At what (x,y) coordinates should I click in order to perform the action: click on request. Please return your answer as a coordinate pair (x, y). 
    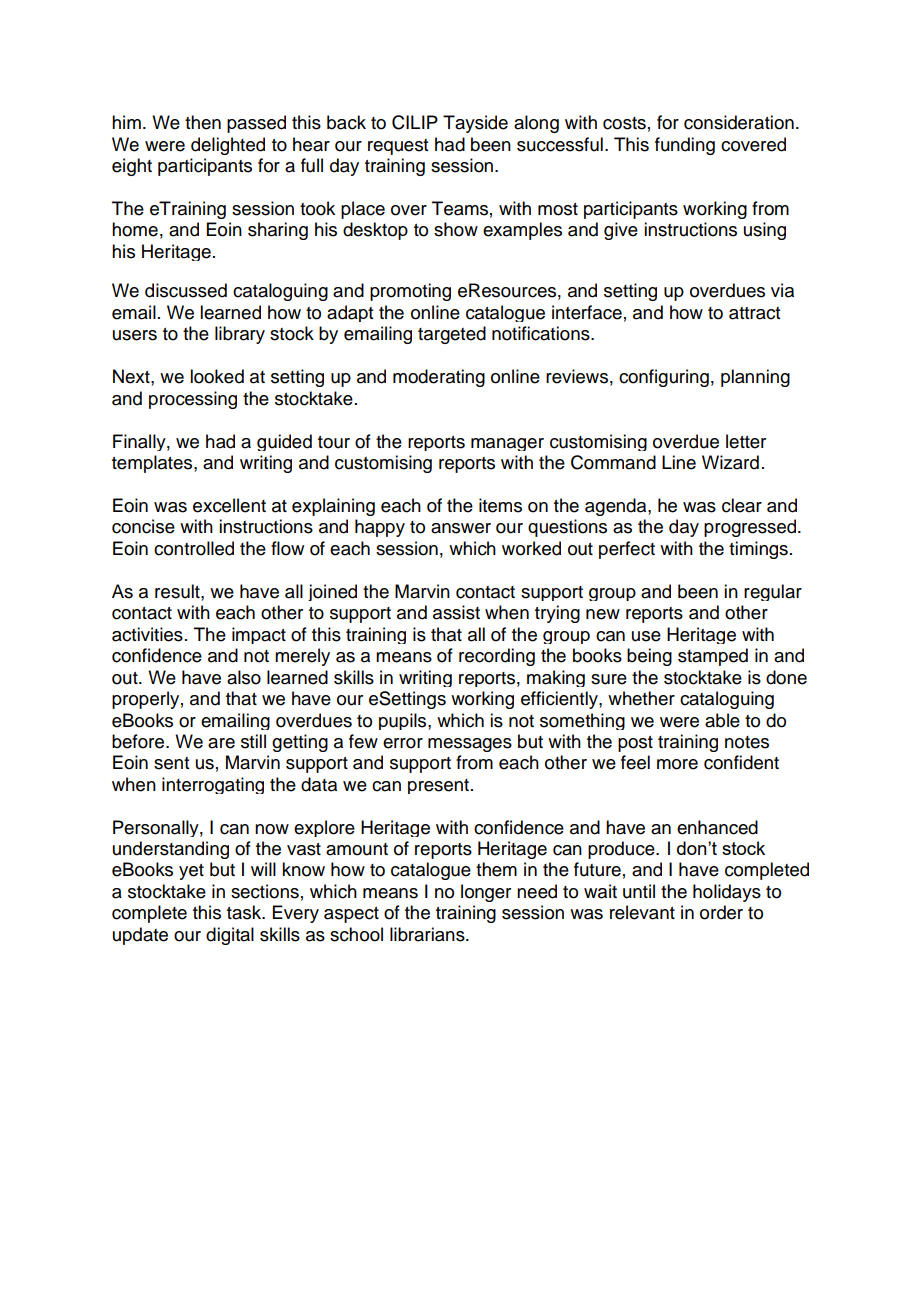
    Looking at the image, I should click on (398, 147).
